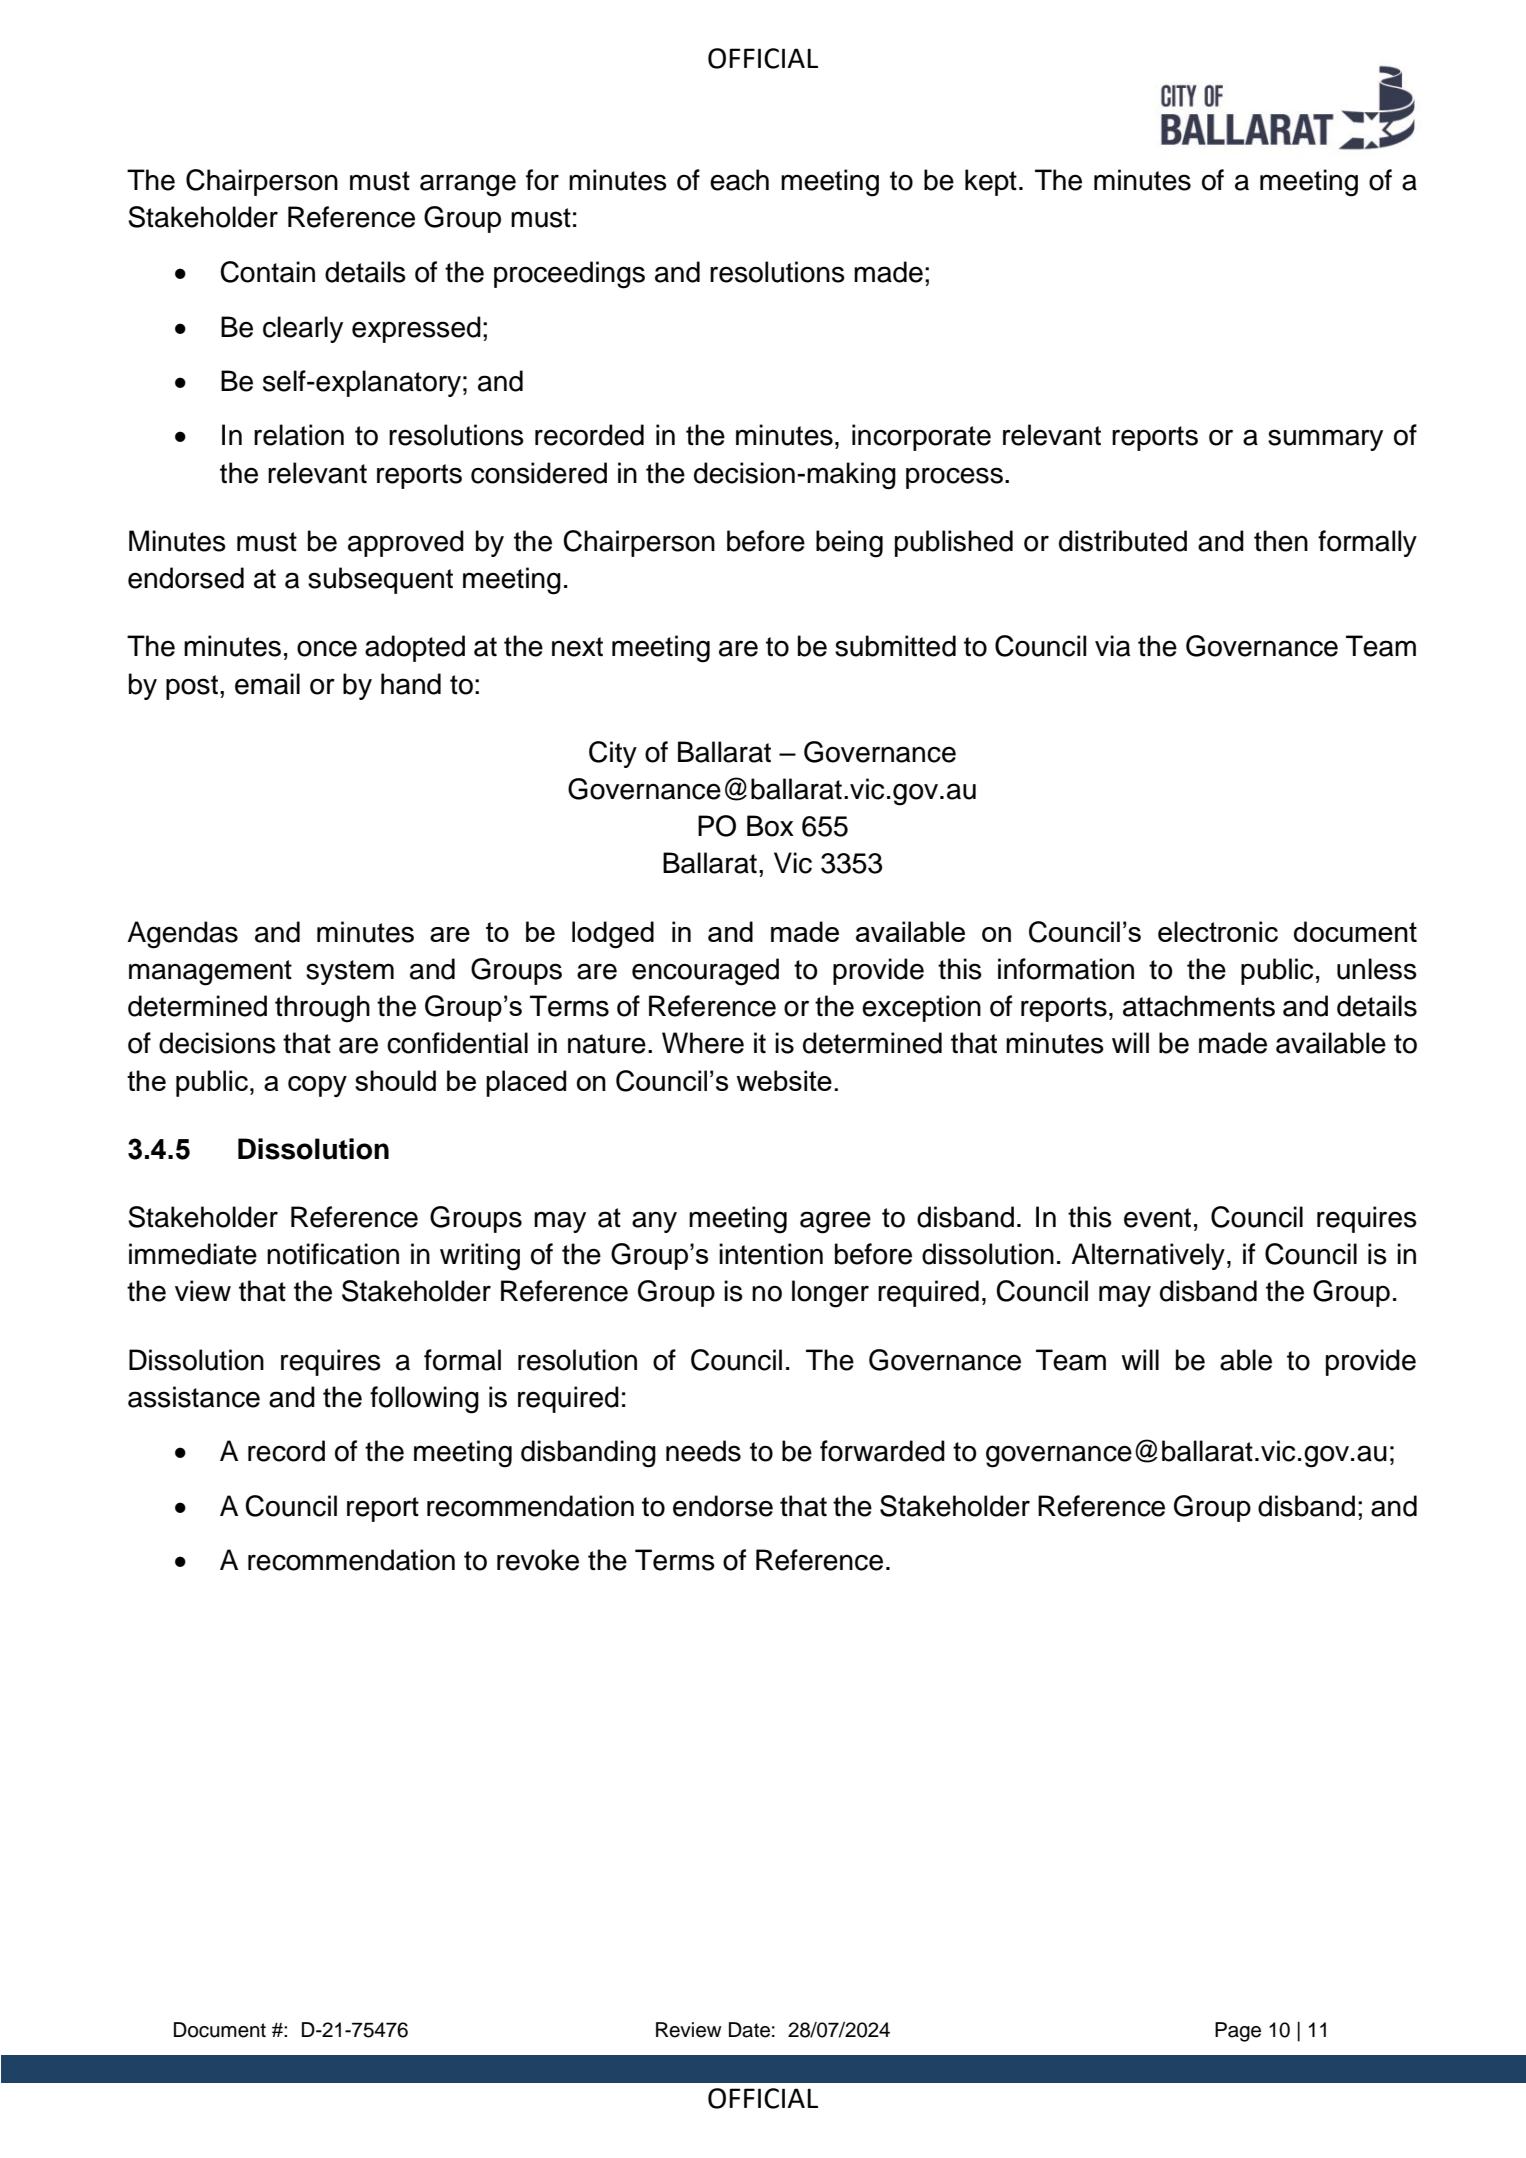 The width and height of the document is (1526, 2158). What do you see at coordinates (991, 182) in the document?
I see `kept` at bounding box center [991, 182].
